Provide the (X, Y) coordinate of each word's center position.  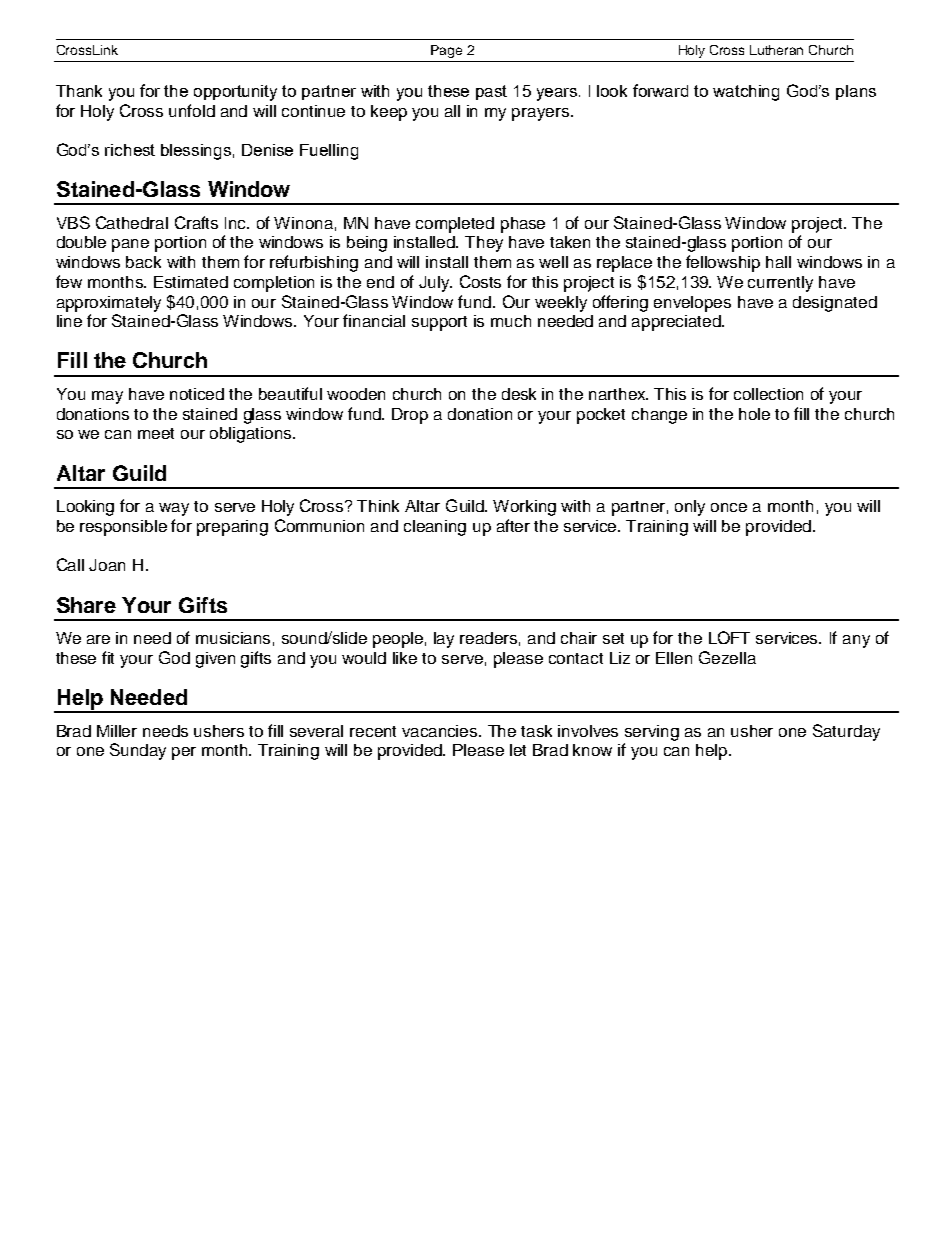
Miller (117, 731)
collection (768, 394)
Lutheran (776, 50)
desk (519, 394)
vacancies (441, 731)
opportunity (235, 93)
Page (446, 51)
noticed (197, 394)
